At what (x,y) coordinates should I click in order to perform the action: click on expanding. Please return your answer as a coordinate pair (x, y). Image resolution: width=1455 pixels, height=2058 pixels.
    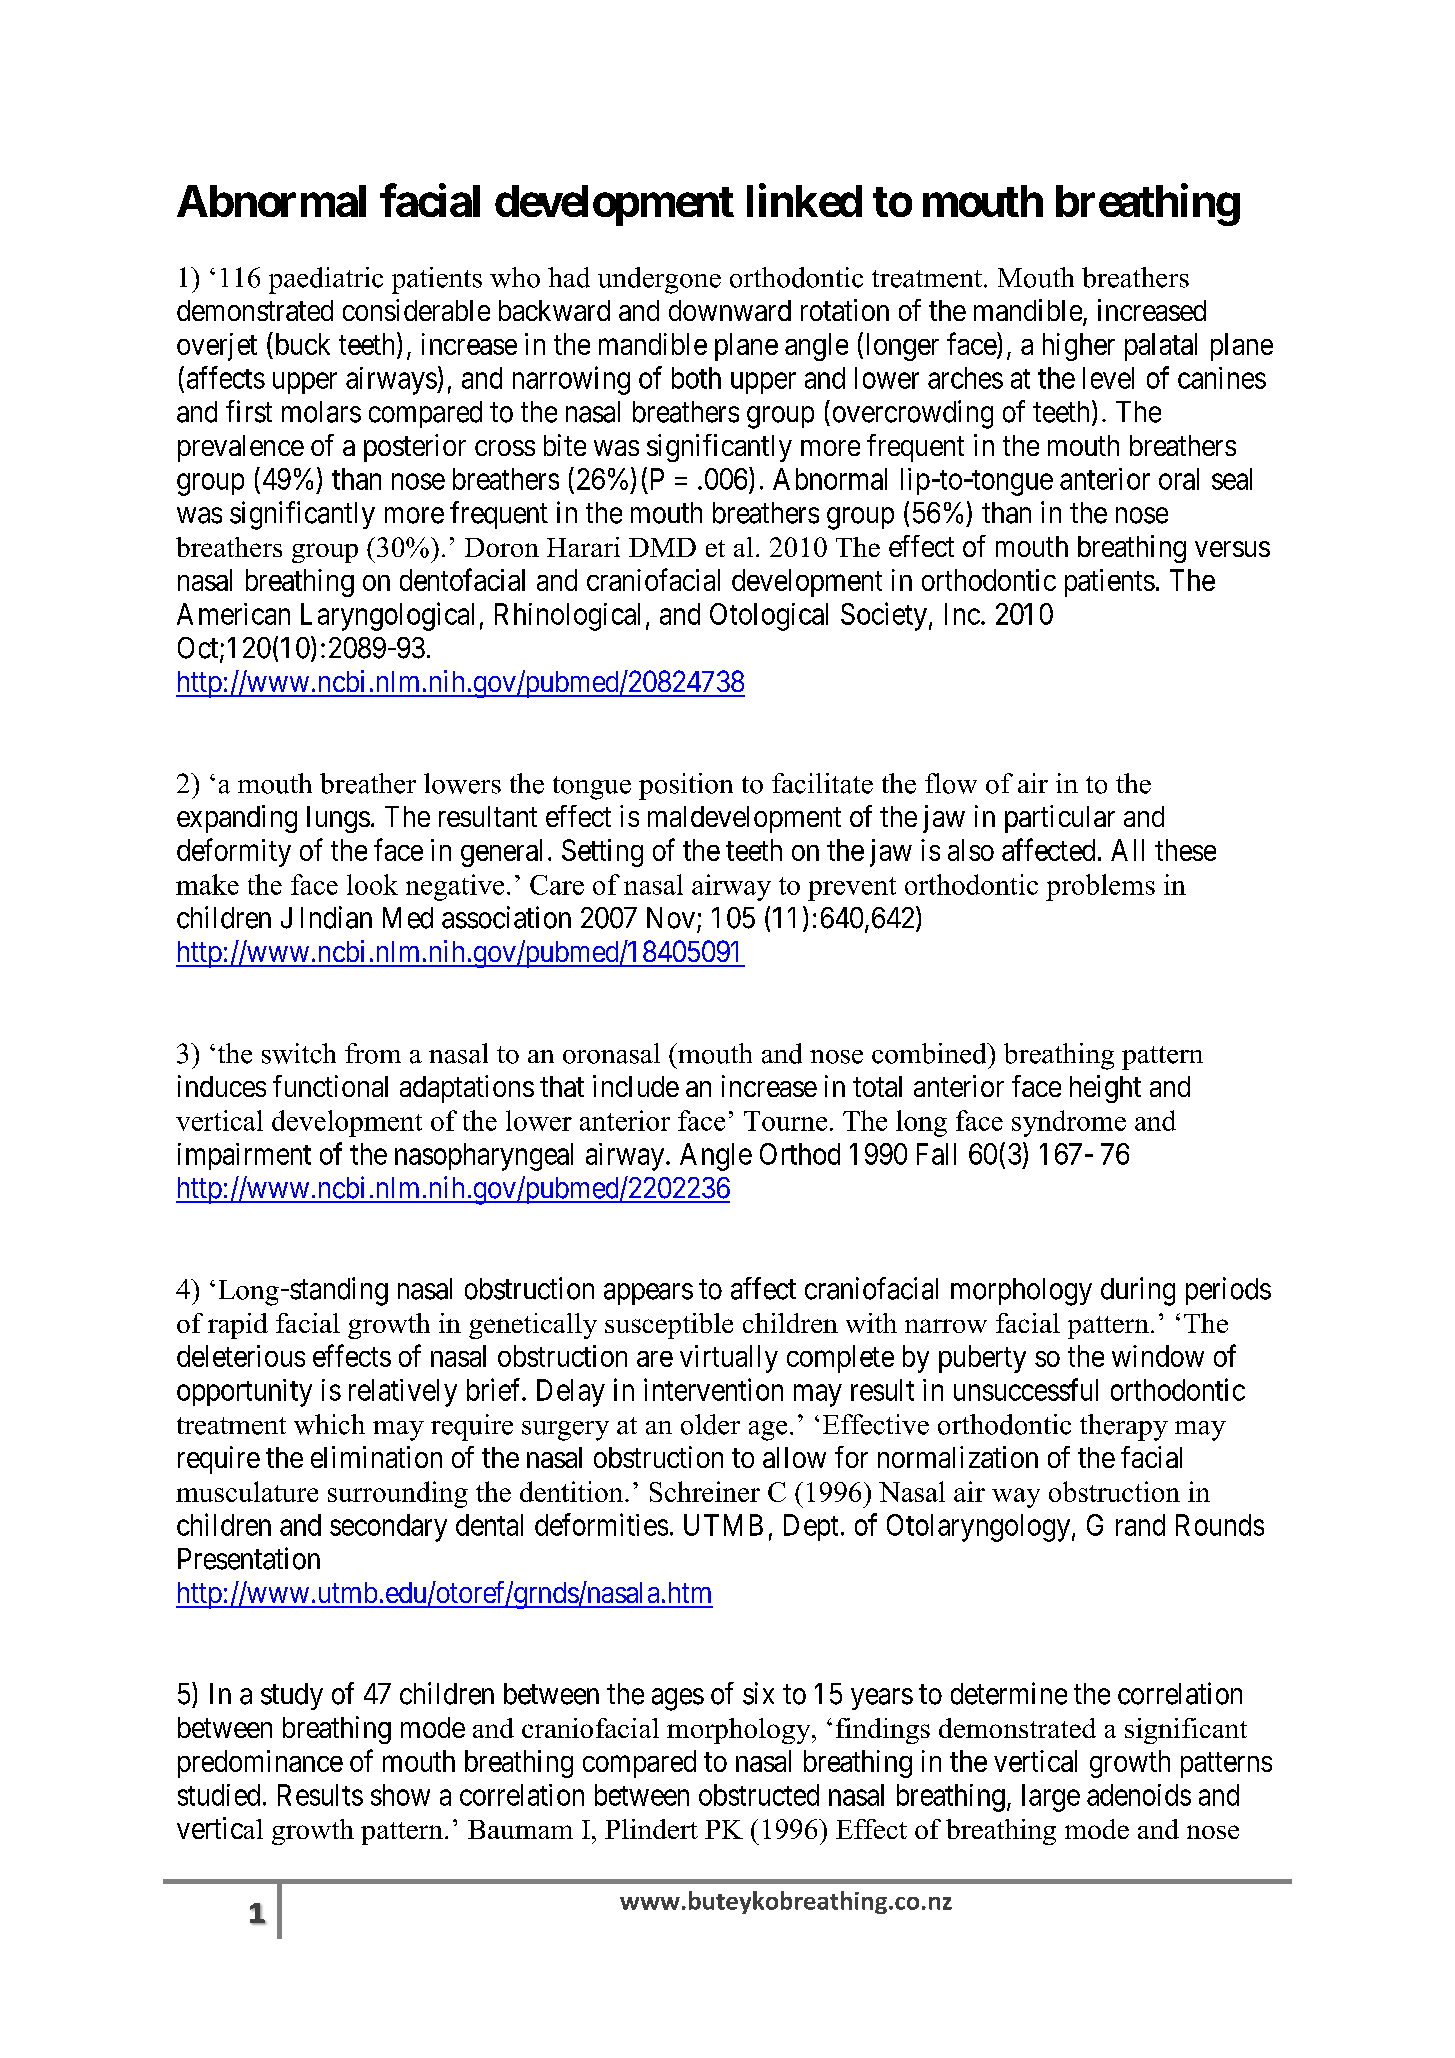
    Looking at the image, I should click on (237, 819).
